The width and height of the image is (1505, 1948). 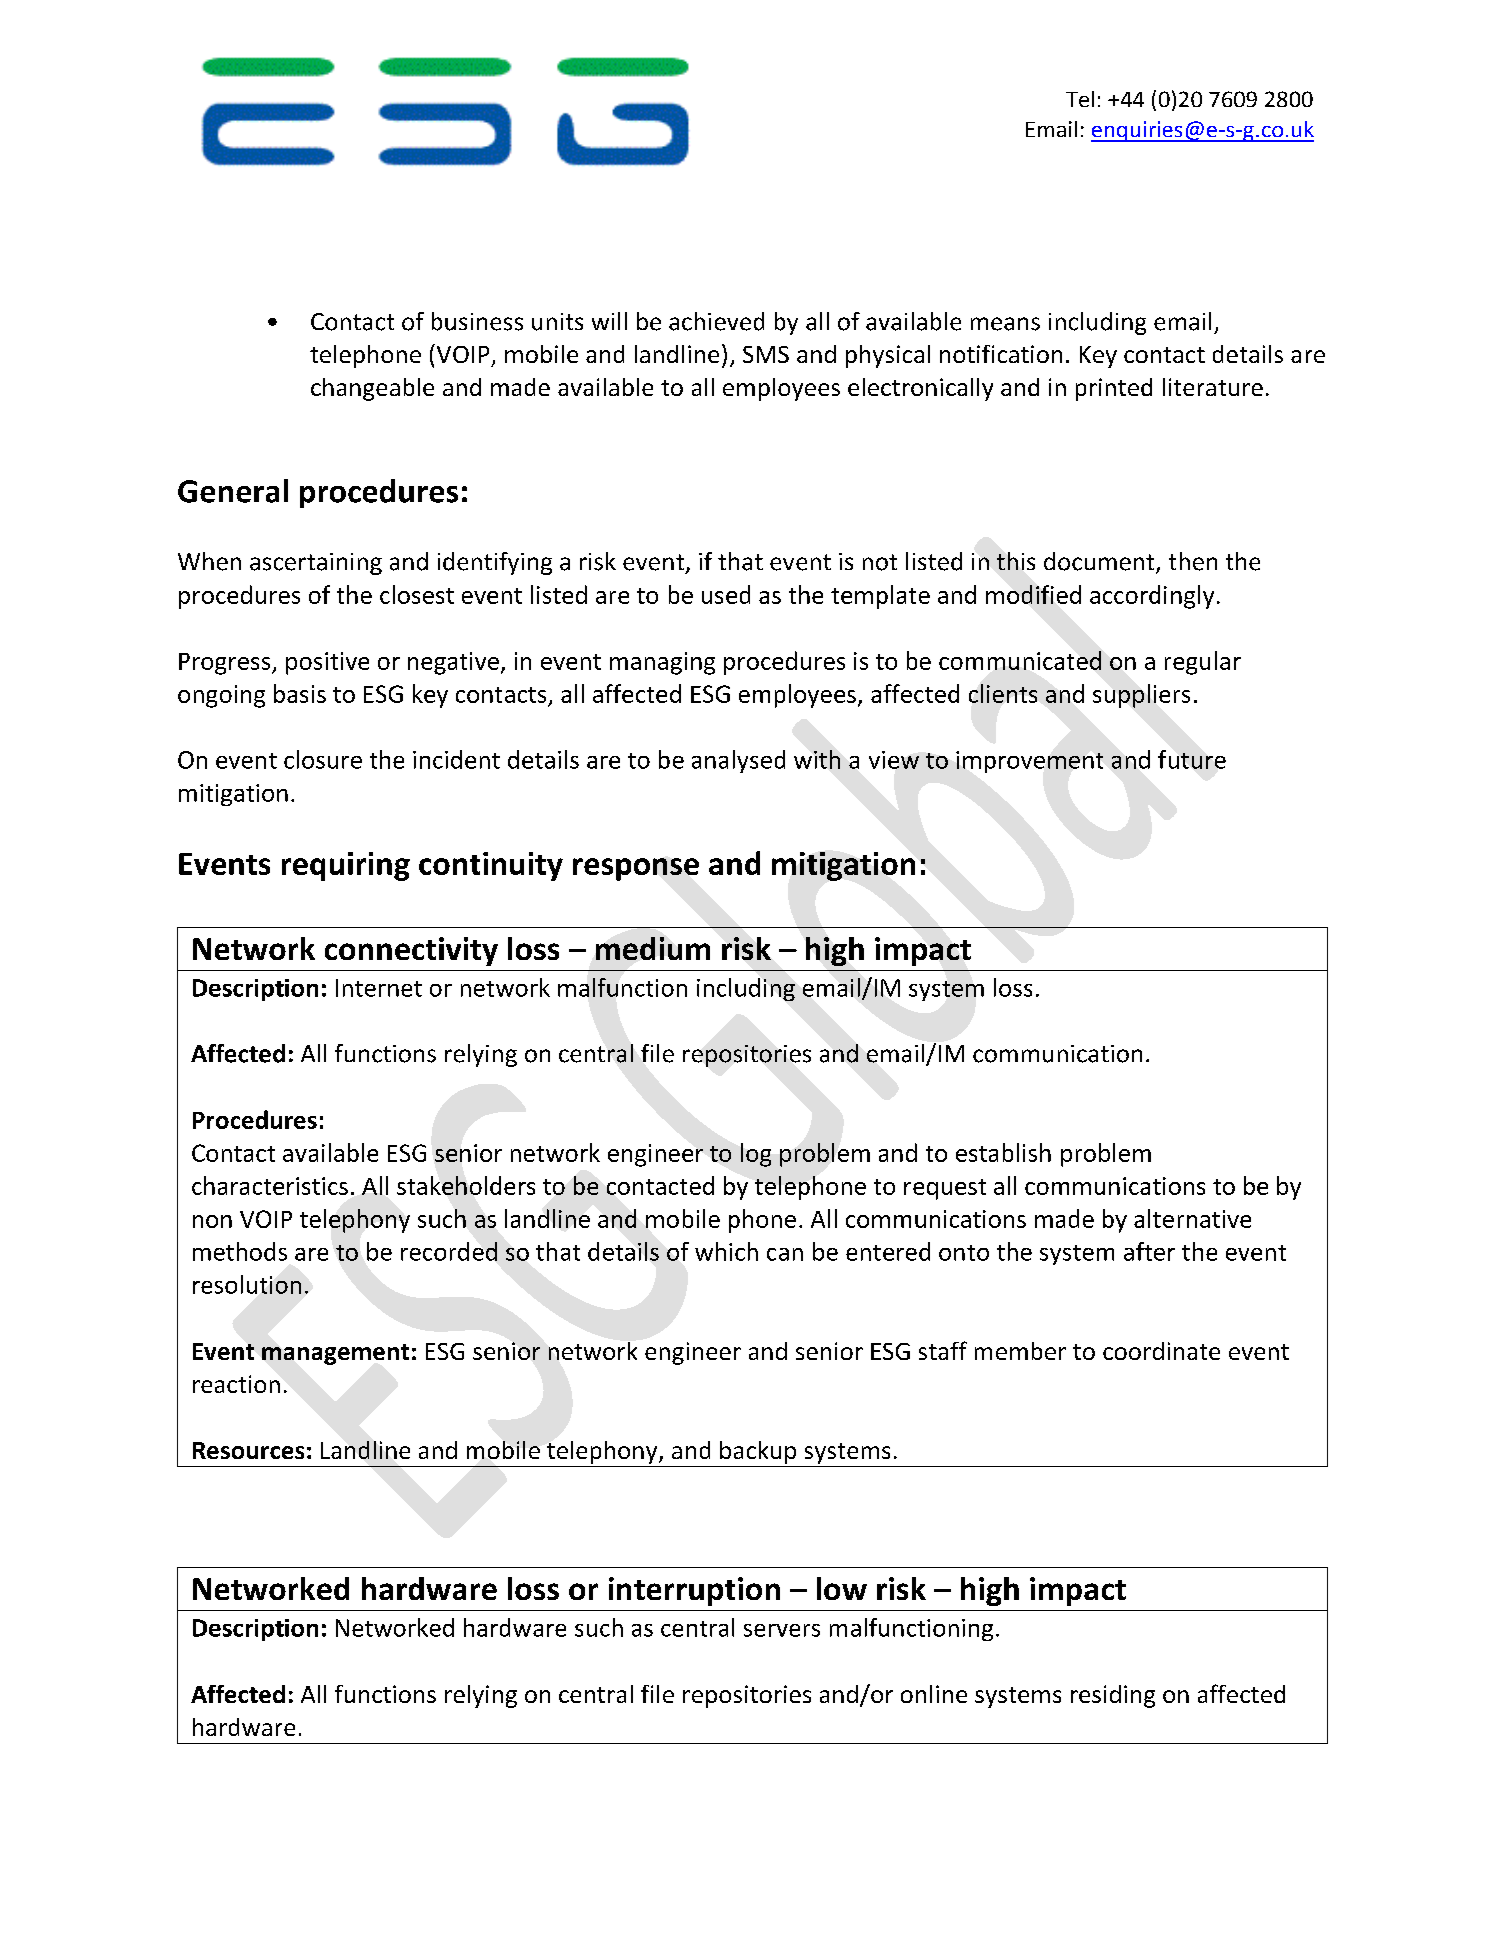 I want to click on Internet, so click(x=379, y=988).
